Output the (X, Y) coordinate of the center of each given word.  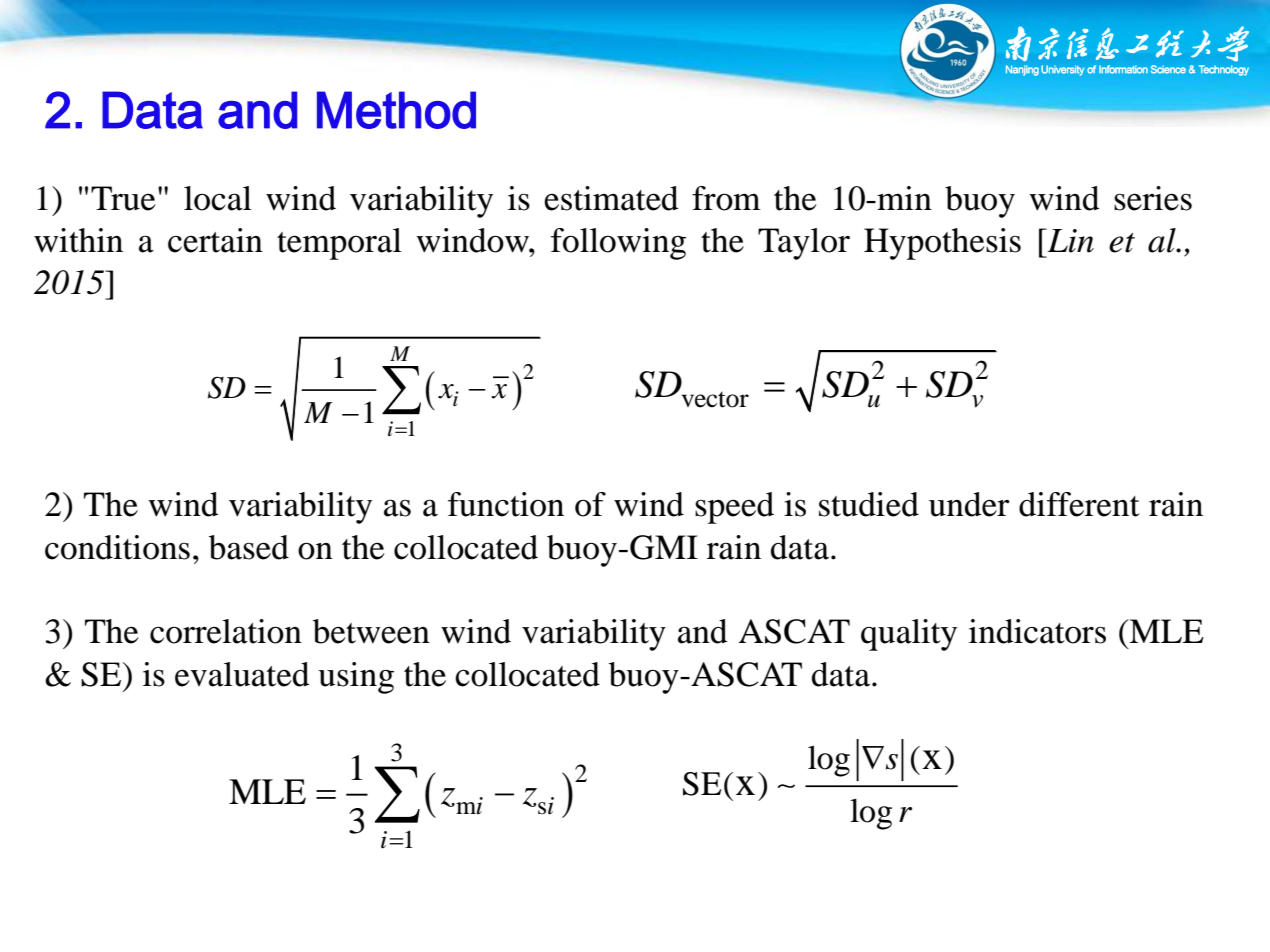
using (356, 678)
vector (715, 400)
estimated (611, 198)
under (969, 504)
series (1153, 198)
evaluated (242, 674)
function (506, 504)
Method (396, 110)
